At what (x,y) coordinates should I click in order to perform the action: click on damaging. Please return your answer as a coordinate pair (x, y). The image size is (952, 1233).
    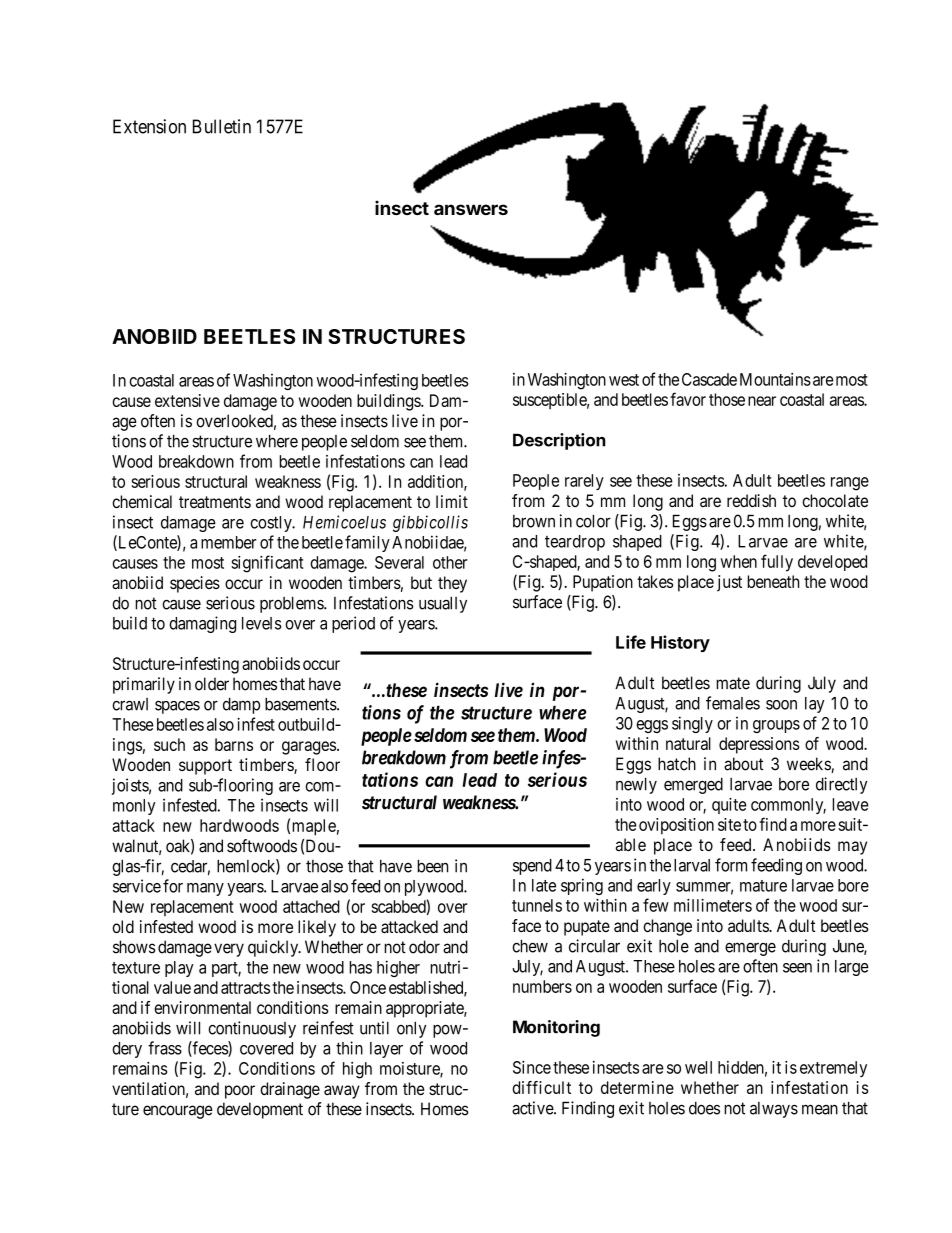
    Looking at the image, I should click on (202, 624).
